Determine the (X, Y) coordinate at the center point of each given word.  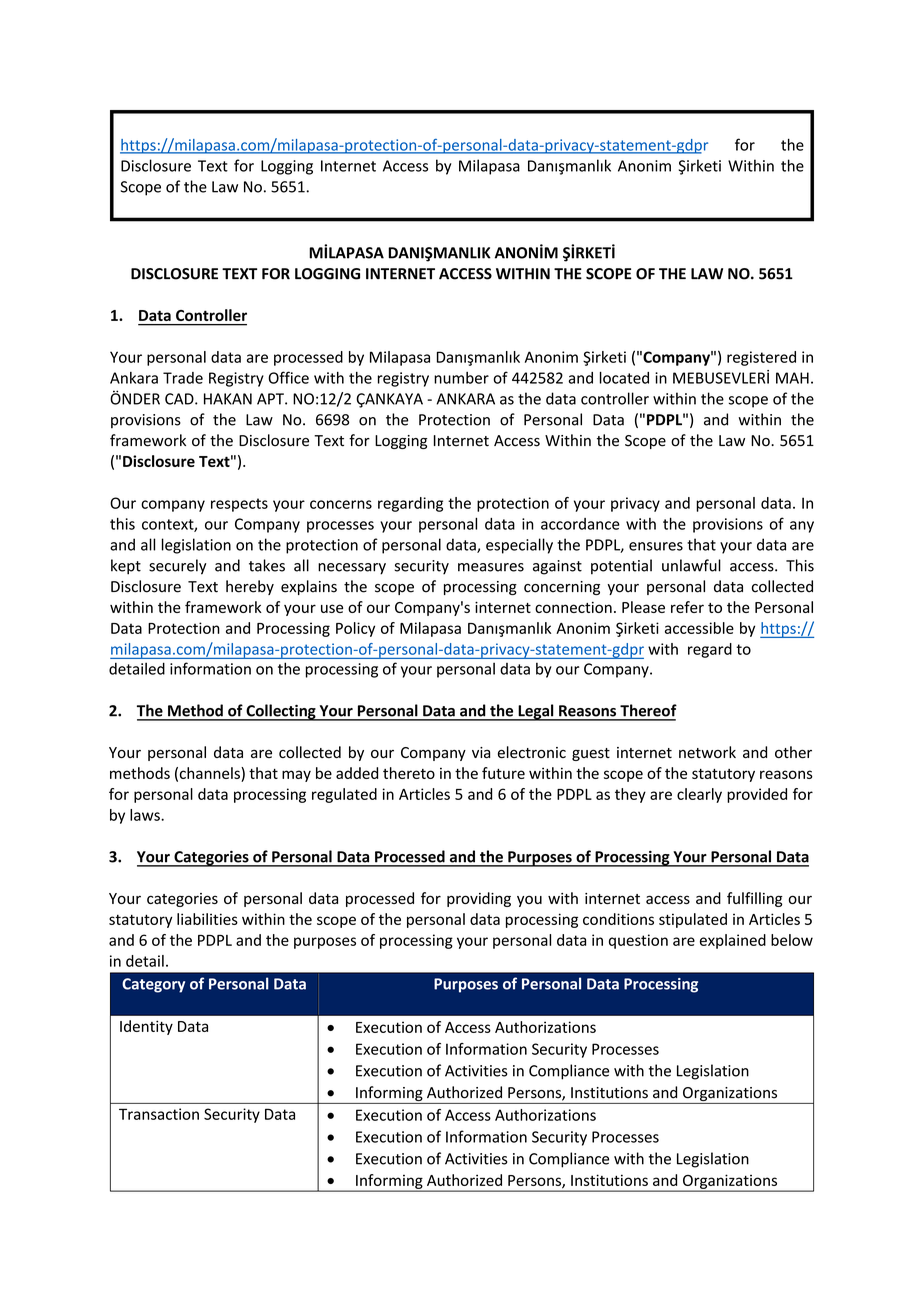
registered (761, 358)
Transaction (159, 1114)
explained (733, 941)
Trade (183, 378)
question (638, 941)
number (461, 378)
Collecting (281, 712)
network (707, 752)
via (481, 752)
